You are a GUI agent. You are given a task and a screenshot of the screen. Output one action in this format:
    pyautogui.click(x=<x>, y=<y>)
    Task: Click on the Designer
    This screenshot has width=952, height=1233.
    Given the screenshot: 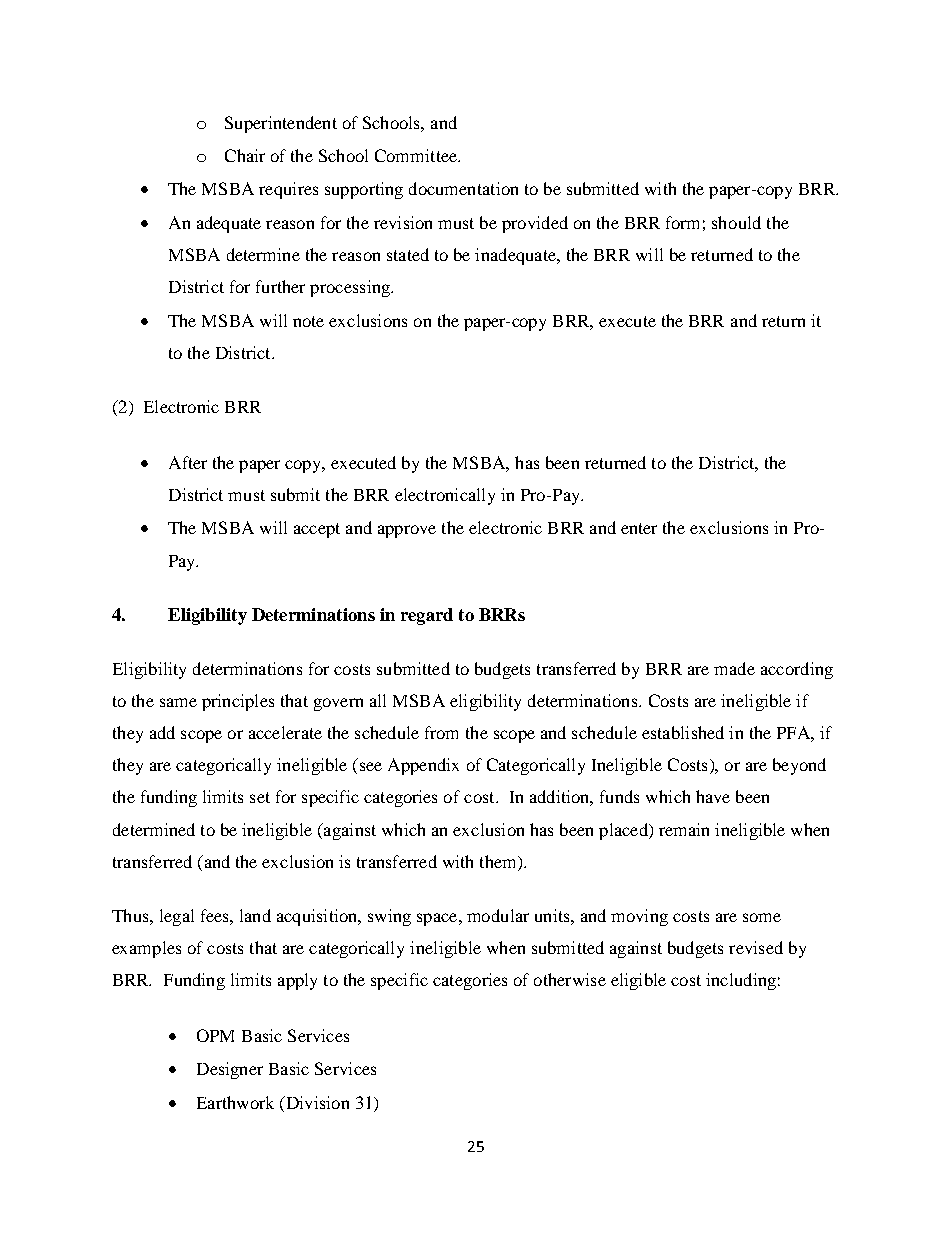 What is the action you would take?
    pyautogui.click(x=230, y=1070)
